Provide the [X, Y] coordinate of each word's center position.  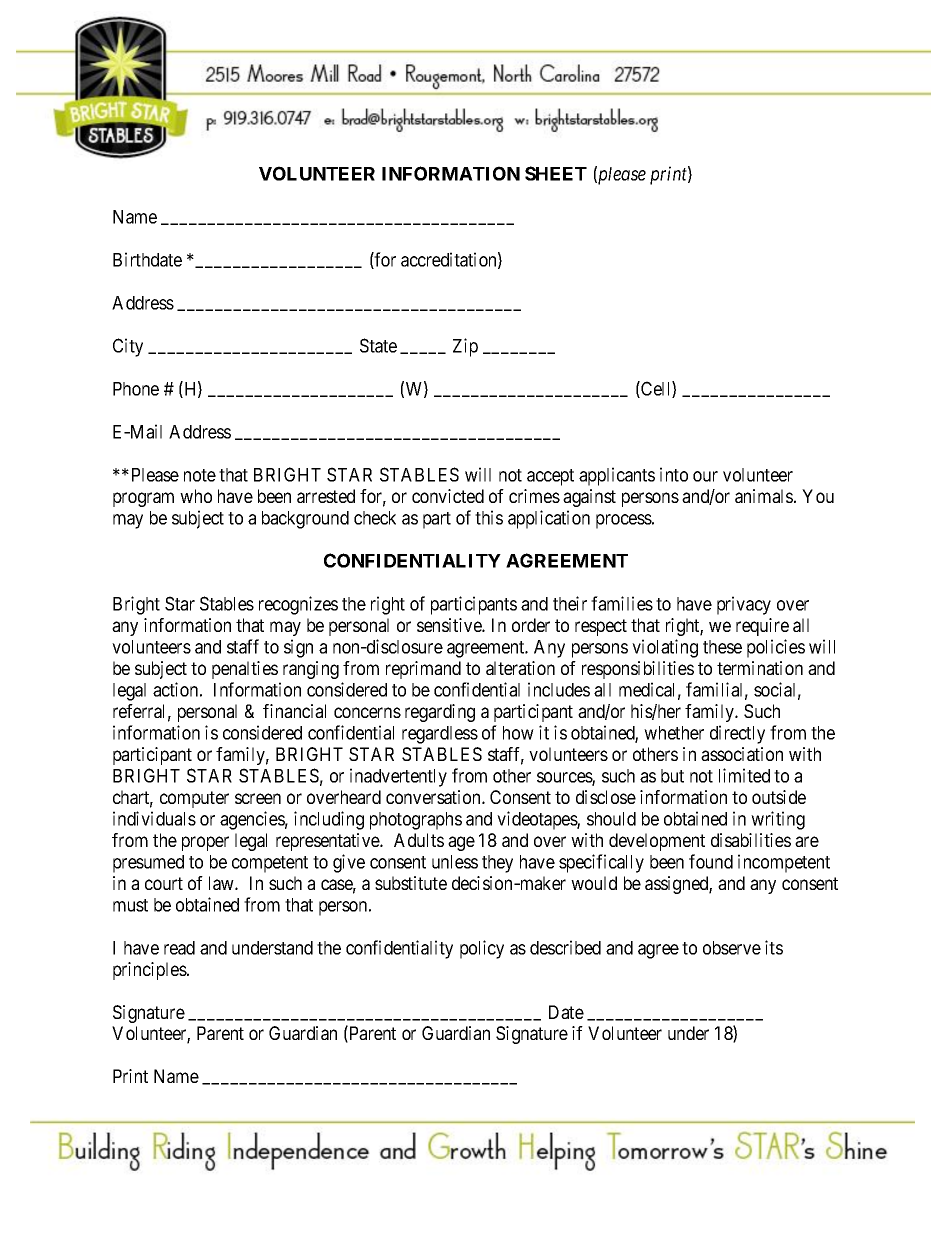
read [179, 948]
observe [732, 948]
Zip [465, 347]
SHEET [556, 173]
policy [482, 949]
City [128, 347]
